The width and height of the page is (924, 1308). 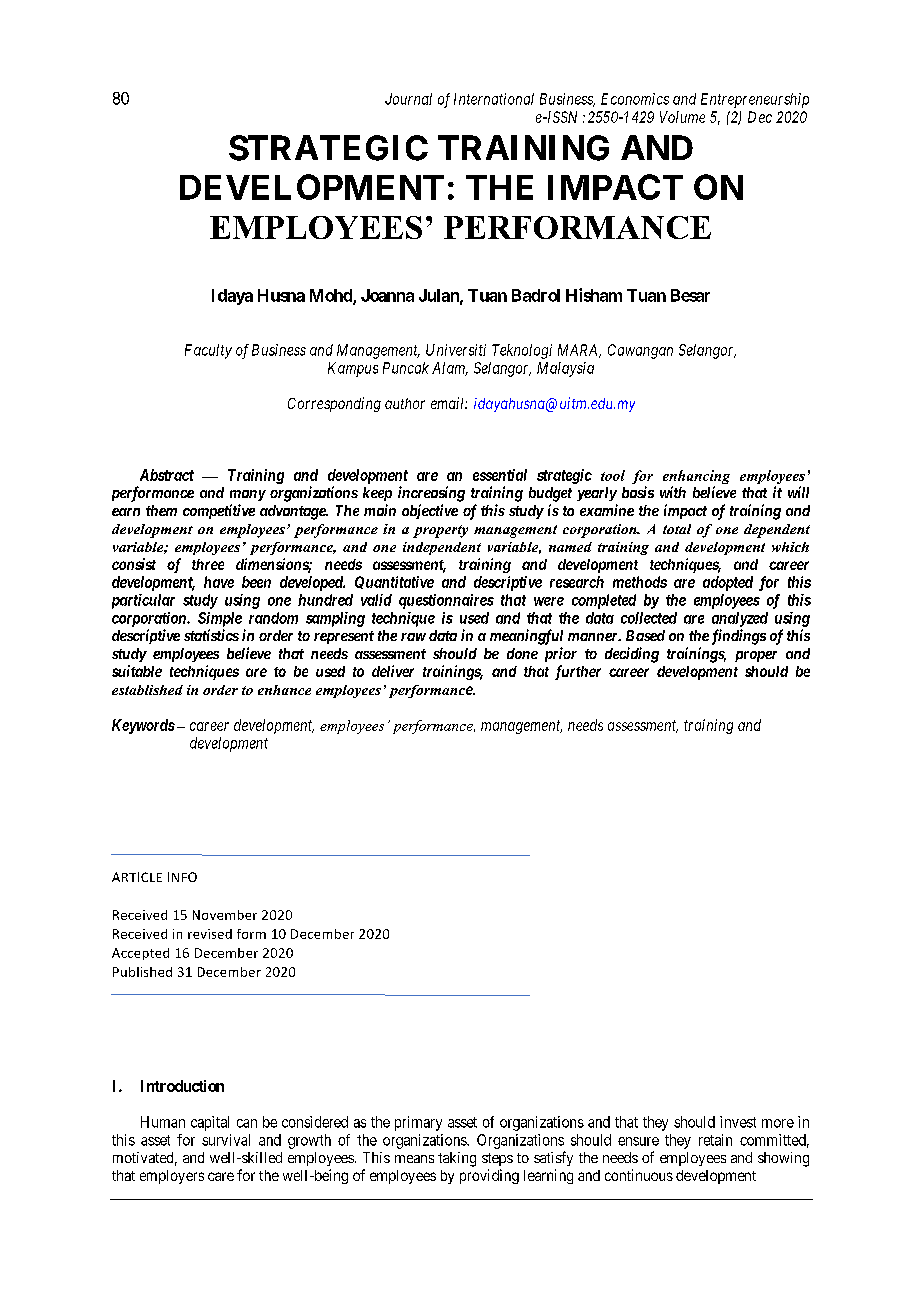 What do you see at coordinates (696, 477) in the page?
I see `enhancing` at bounding box center [696, 477].
